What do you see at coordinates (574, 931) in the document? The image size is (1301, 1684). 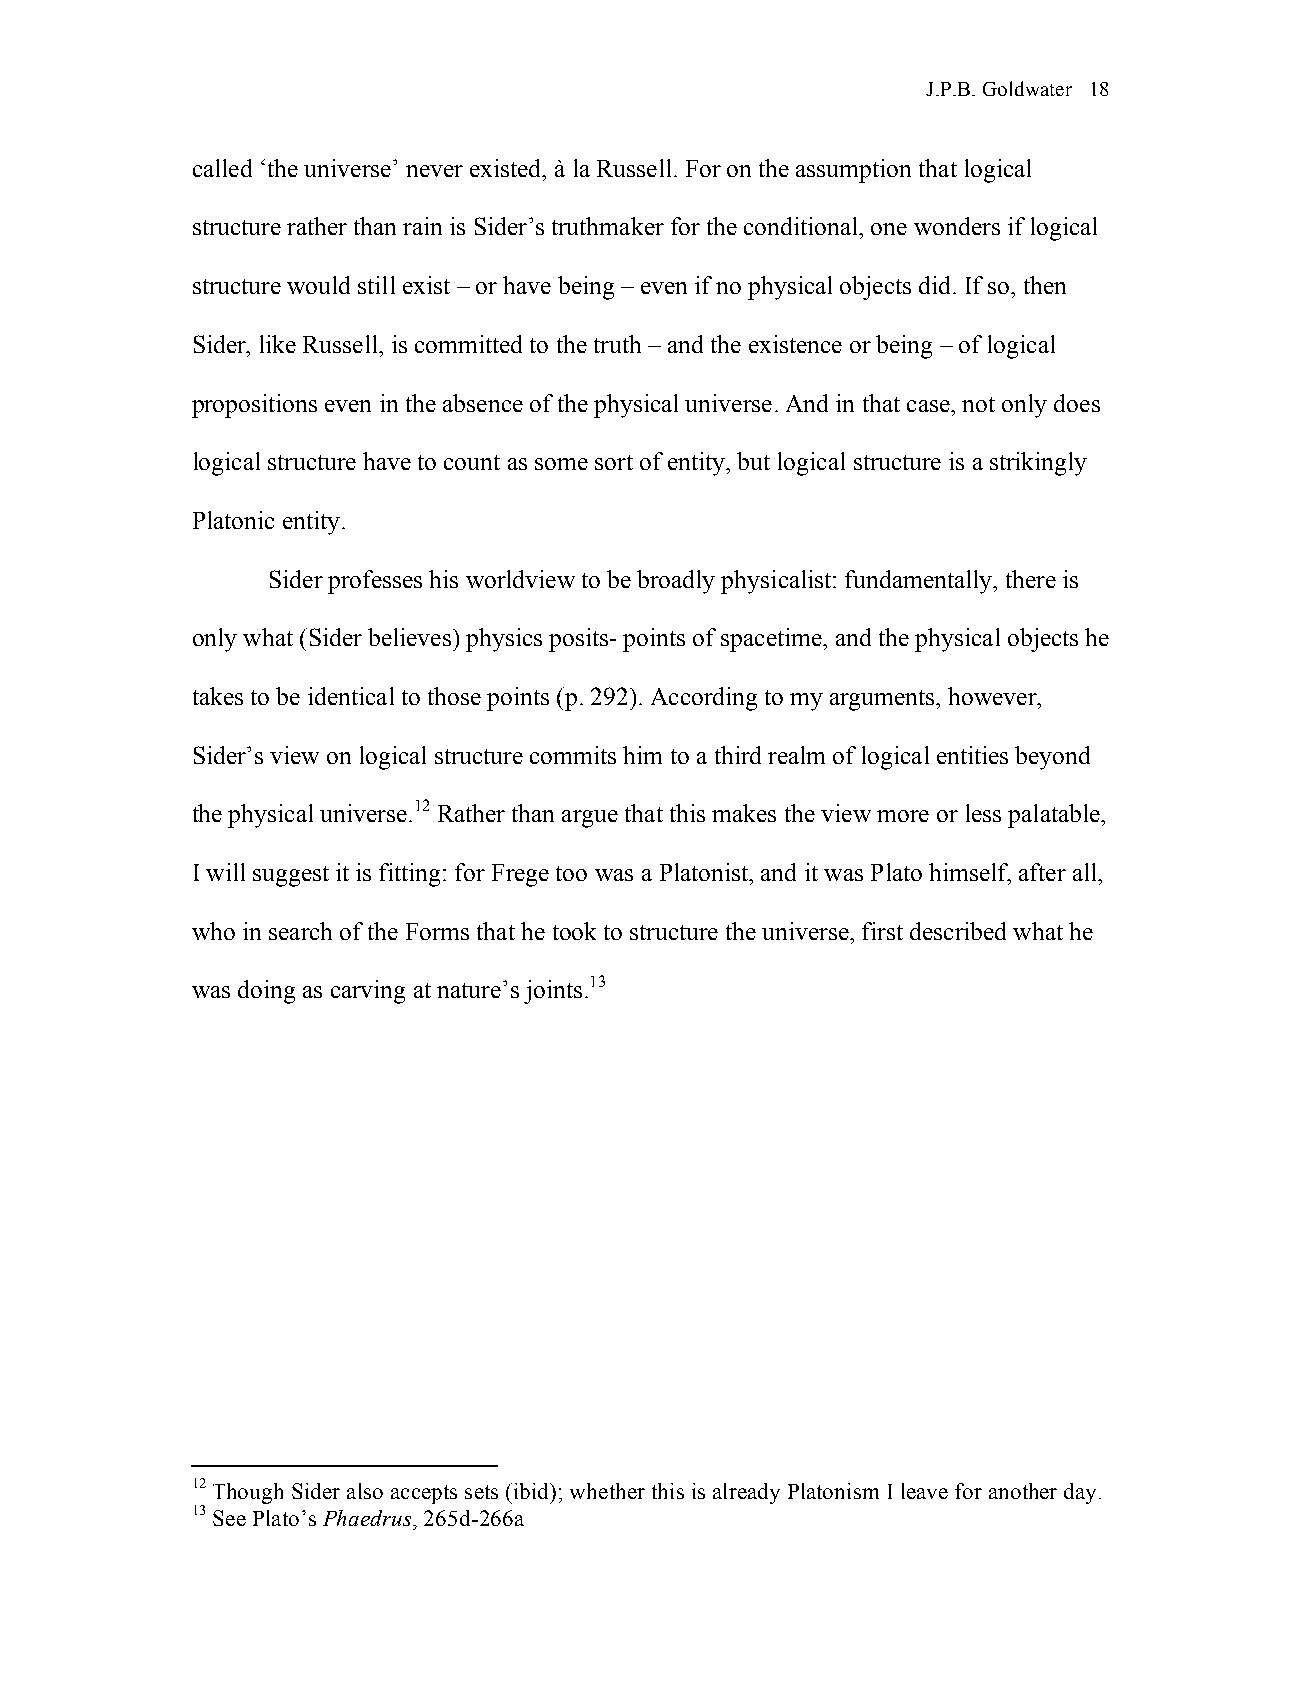 I see `took` at bounding box center [574, 931].
